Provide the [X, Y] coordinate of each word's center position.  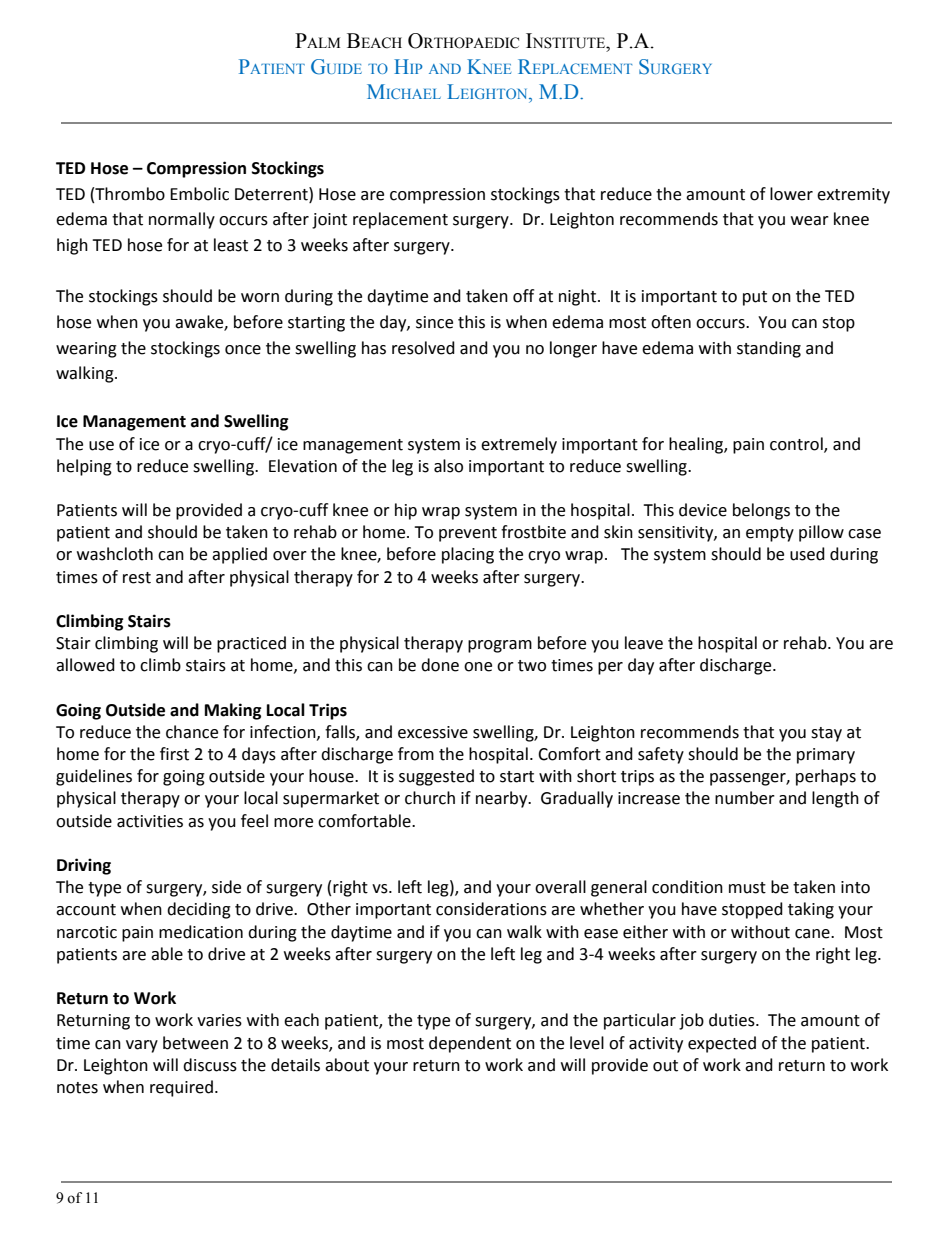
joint [329, 221]
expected [722, 1044]
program [500, 646]
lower [791, 194]
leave [644, 643]
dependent [470, 1044]
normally [182, 220]
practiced [251, 644]
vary [142, 1046]
